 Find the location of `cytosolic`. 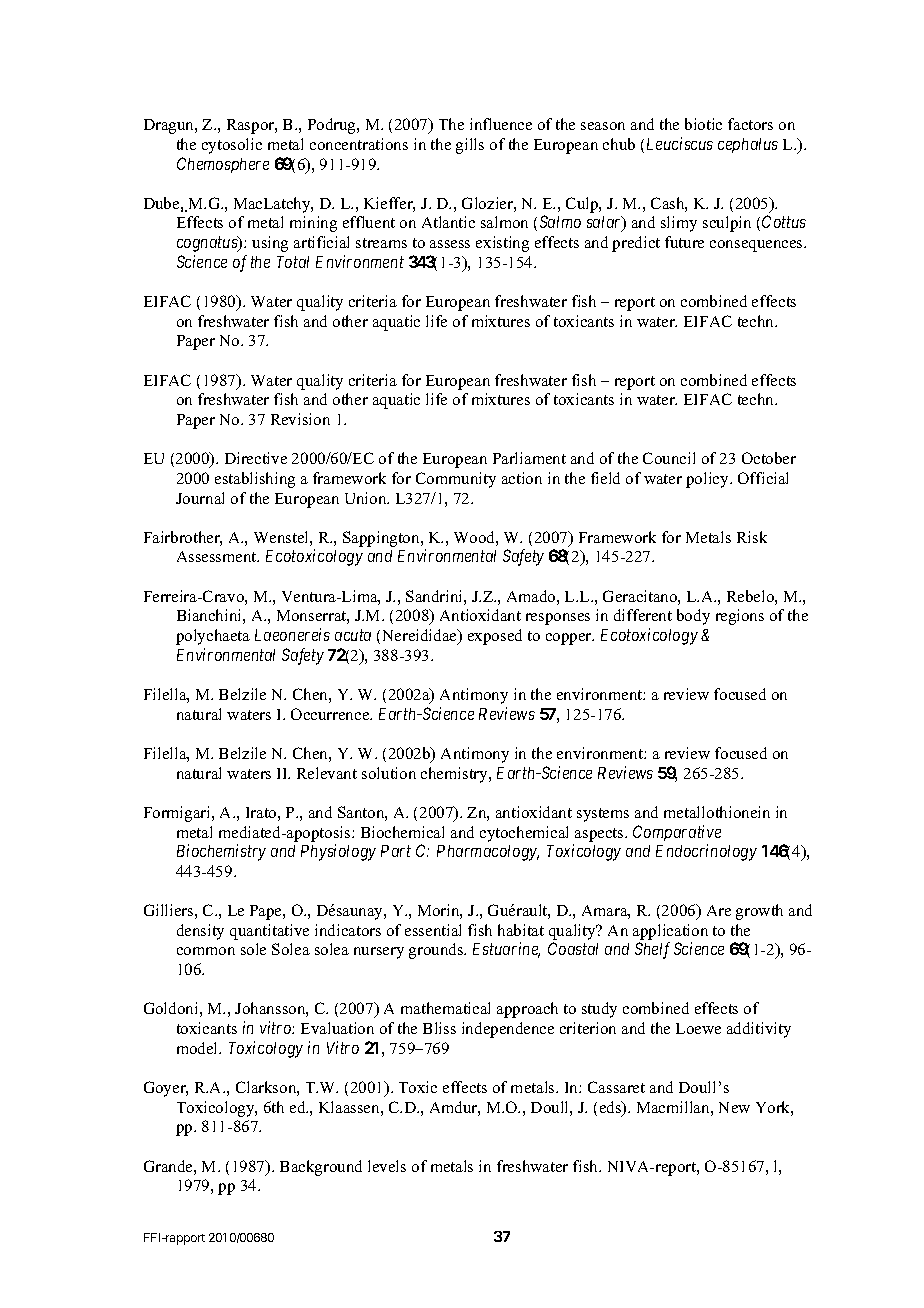

cytosolic is located at coordinates (232, 146).
